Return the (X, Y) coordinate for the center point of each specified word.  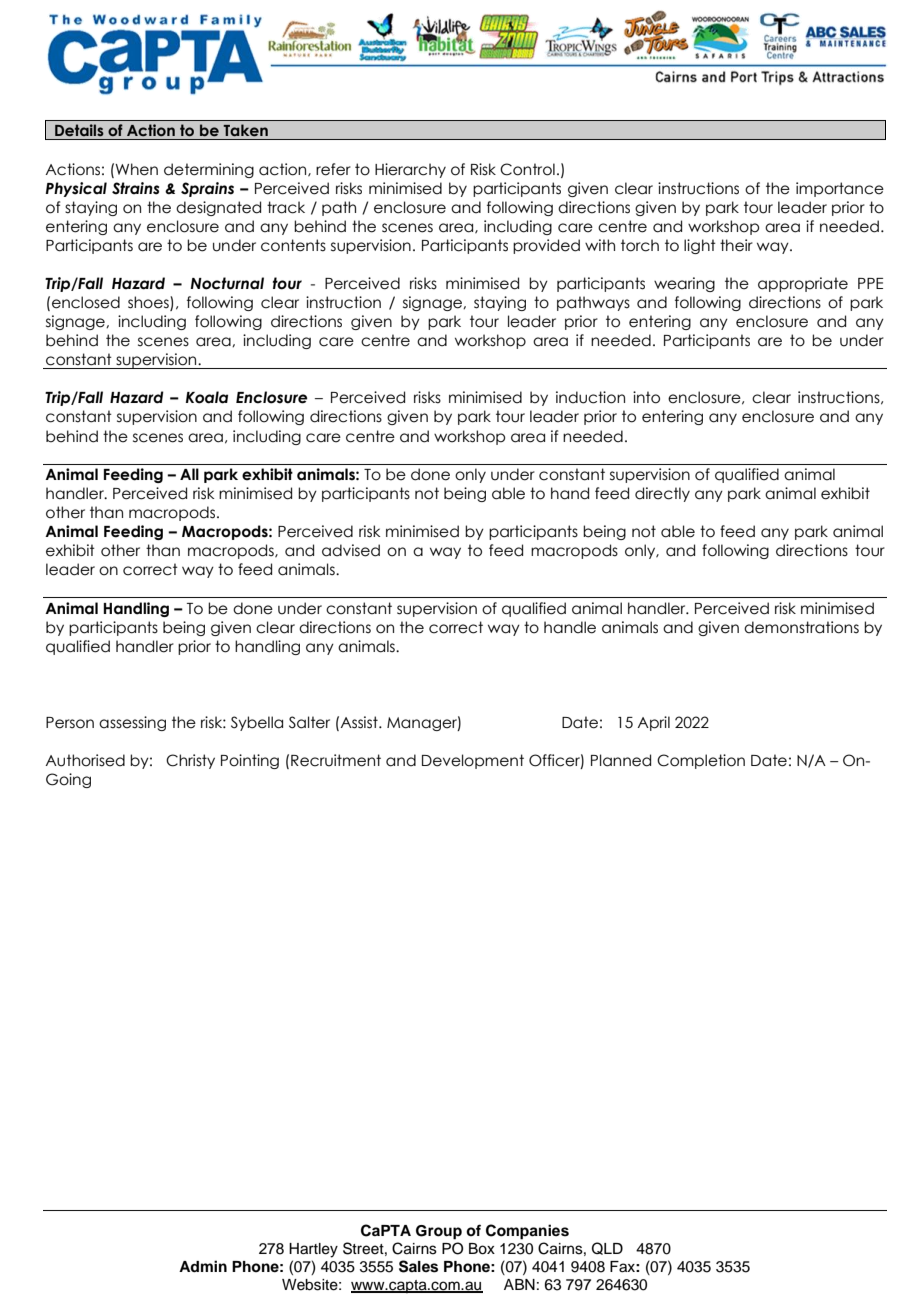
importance (840, 189)
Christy (190, 761)
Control (527, 169)
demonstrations (801, 627)
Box (482, 1249)
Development (473, 761)
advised (351, 550)
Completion (701, 761)
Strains (135, 188)
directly (662, 494)
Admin (203, 1266)
